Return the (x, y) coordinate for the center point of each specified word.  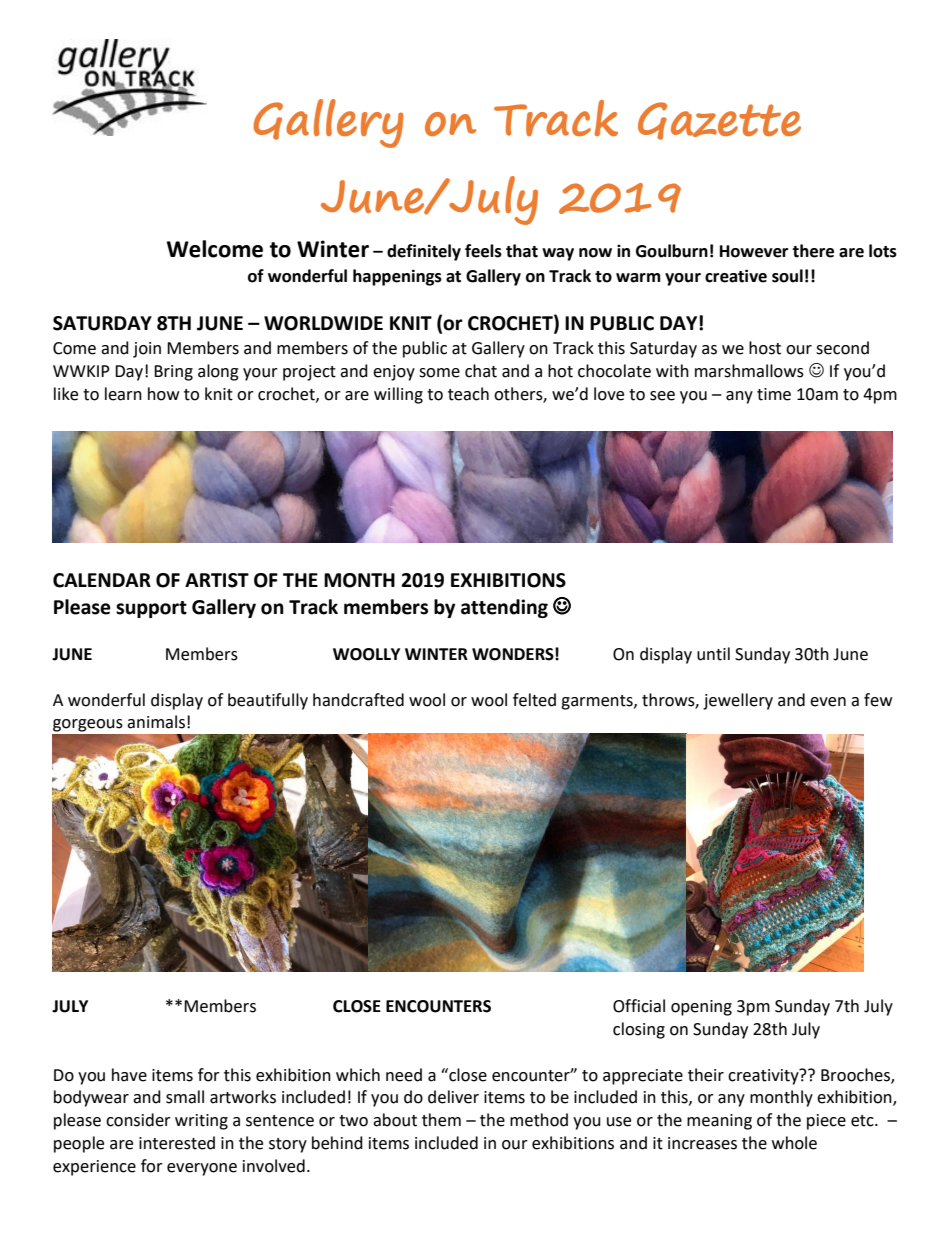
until (713, 654)
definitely (424, 252)
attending (504, 608)
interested (177, 1143)
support (151, 609)
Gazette (719, 121)
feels (483, 251)
